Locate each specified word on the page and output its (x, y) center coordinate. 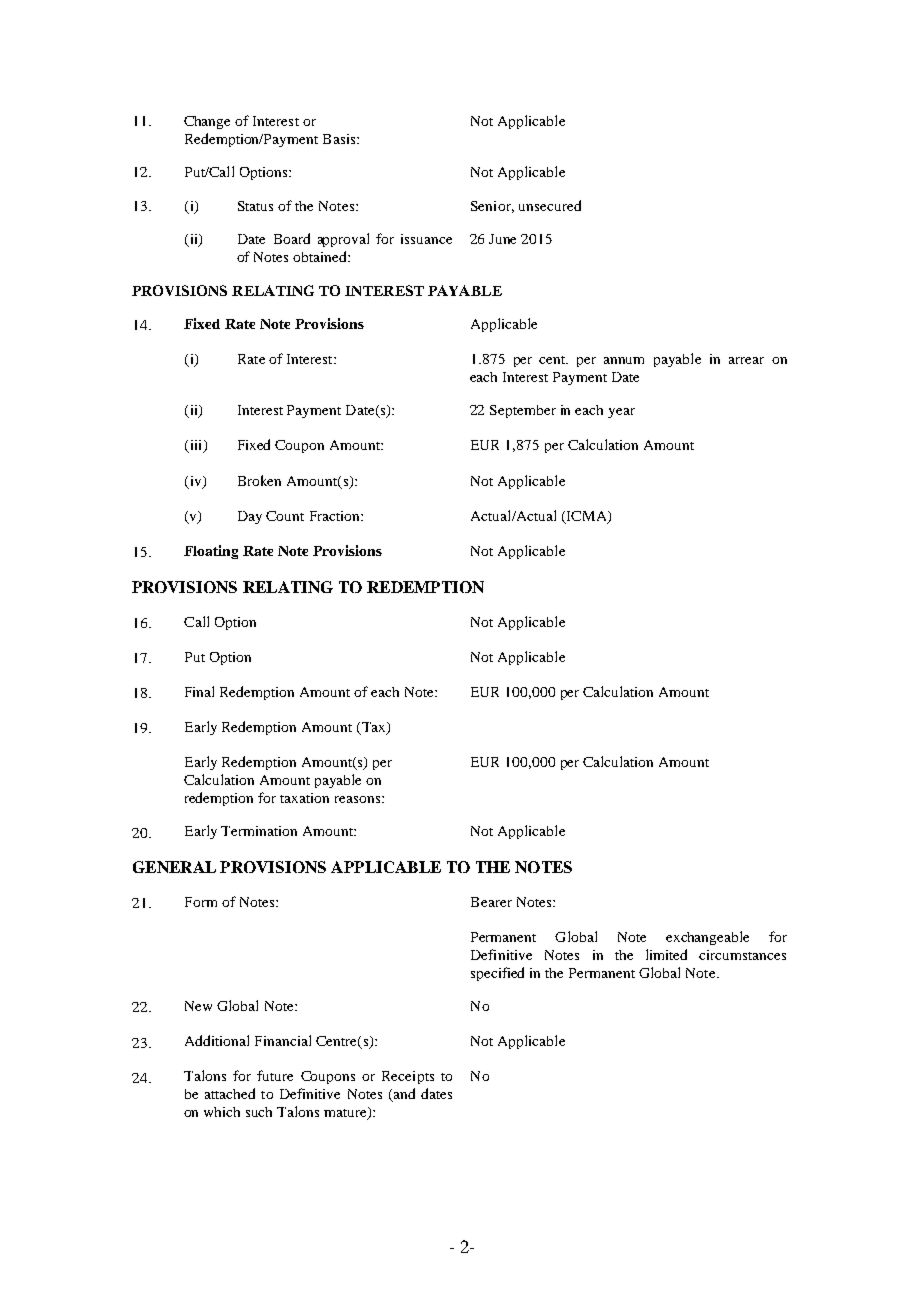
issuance (426, 239)
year (621, 413)
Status (255, 206)
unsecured (550, 205)
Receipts (408, 1077)
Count (285, 516)
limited (666, 954)
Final (199, 691)
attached (230, 1093)
